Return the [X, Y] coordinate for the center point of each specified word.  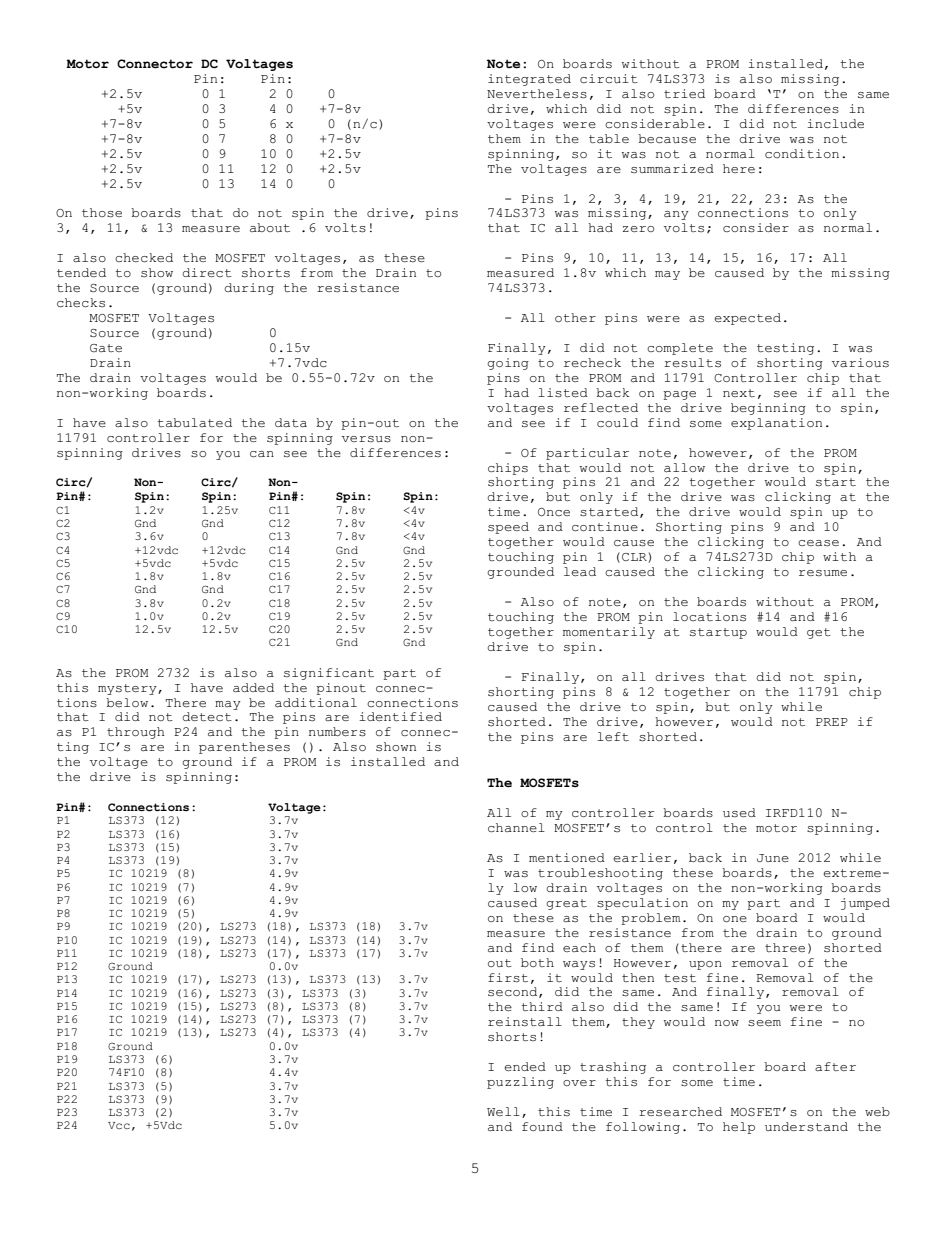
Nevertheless [537, 94]
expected [747, 319]
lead [580, 571]
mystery [128, 689]
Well [503, 1111]
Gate [106, 348]
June [773, 858]
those [102, 213]
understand [806, 1127]
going [508, 364]
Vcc [119, 1125]
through [136, 733]
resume [823, 573]
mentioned [567, 857]
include [835, 124]
